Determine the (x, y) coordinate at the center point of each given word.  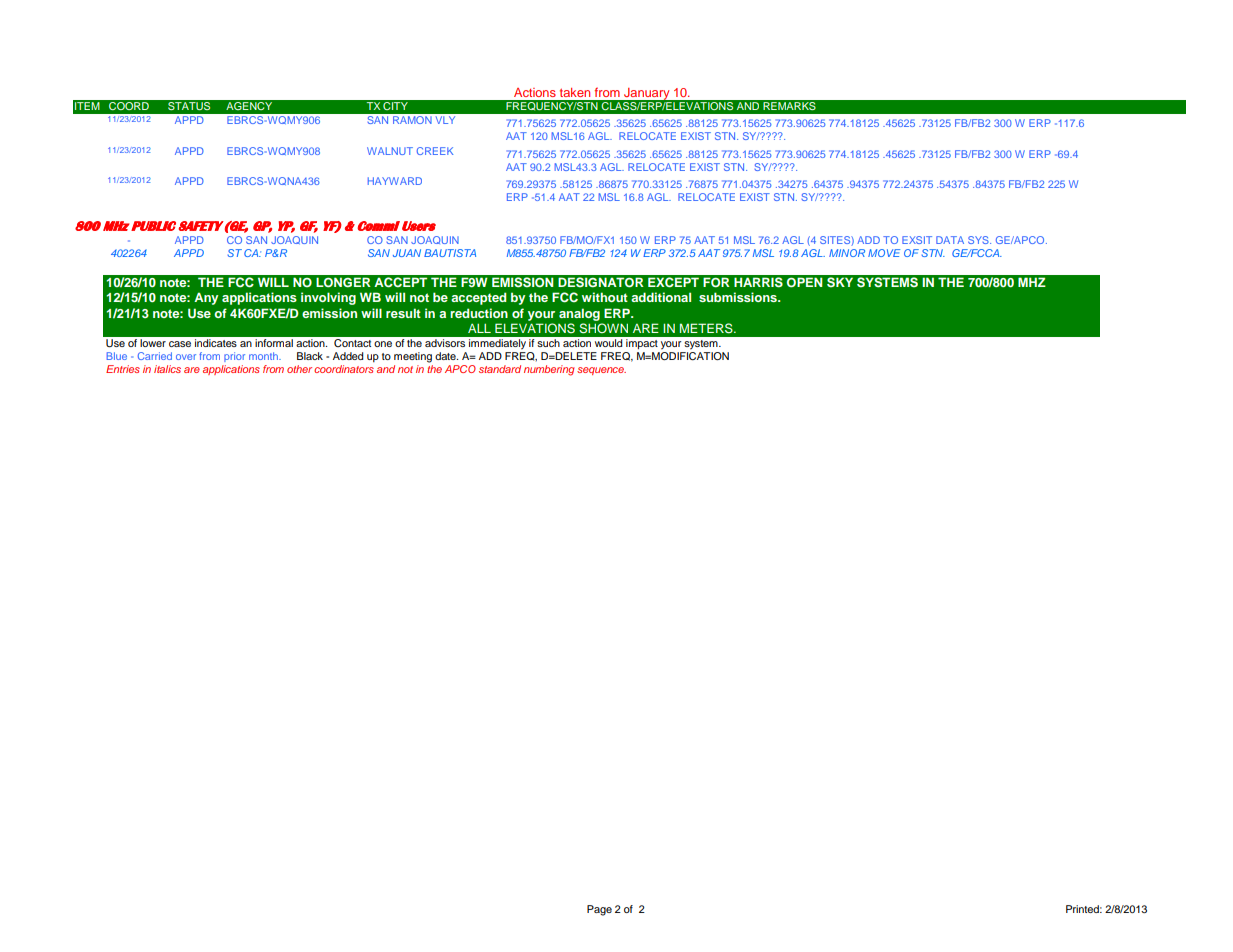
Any (206, 298)
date (446, 356)
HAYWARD (395, 181)
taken (575, 92)
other (299, 369)
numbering (549, 370)
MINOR (847, 253)
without (605, 297)
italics (167, 369)
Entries (123, 369)
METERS (707, 328)
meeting (413, 357)
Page (599, 910)
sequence (601, 371)
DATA (950, 240)
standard (500, 369)
